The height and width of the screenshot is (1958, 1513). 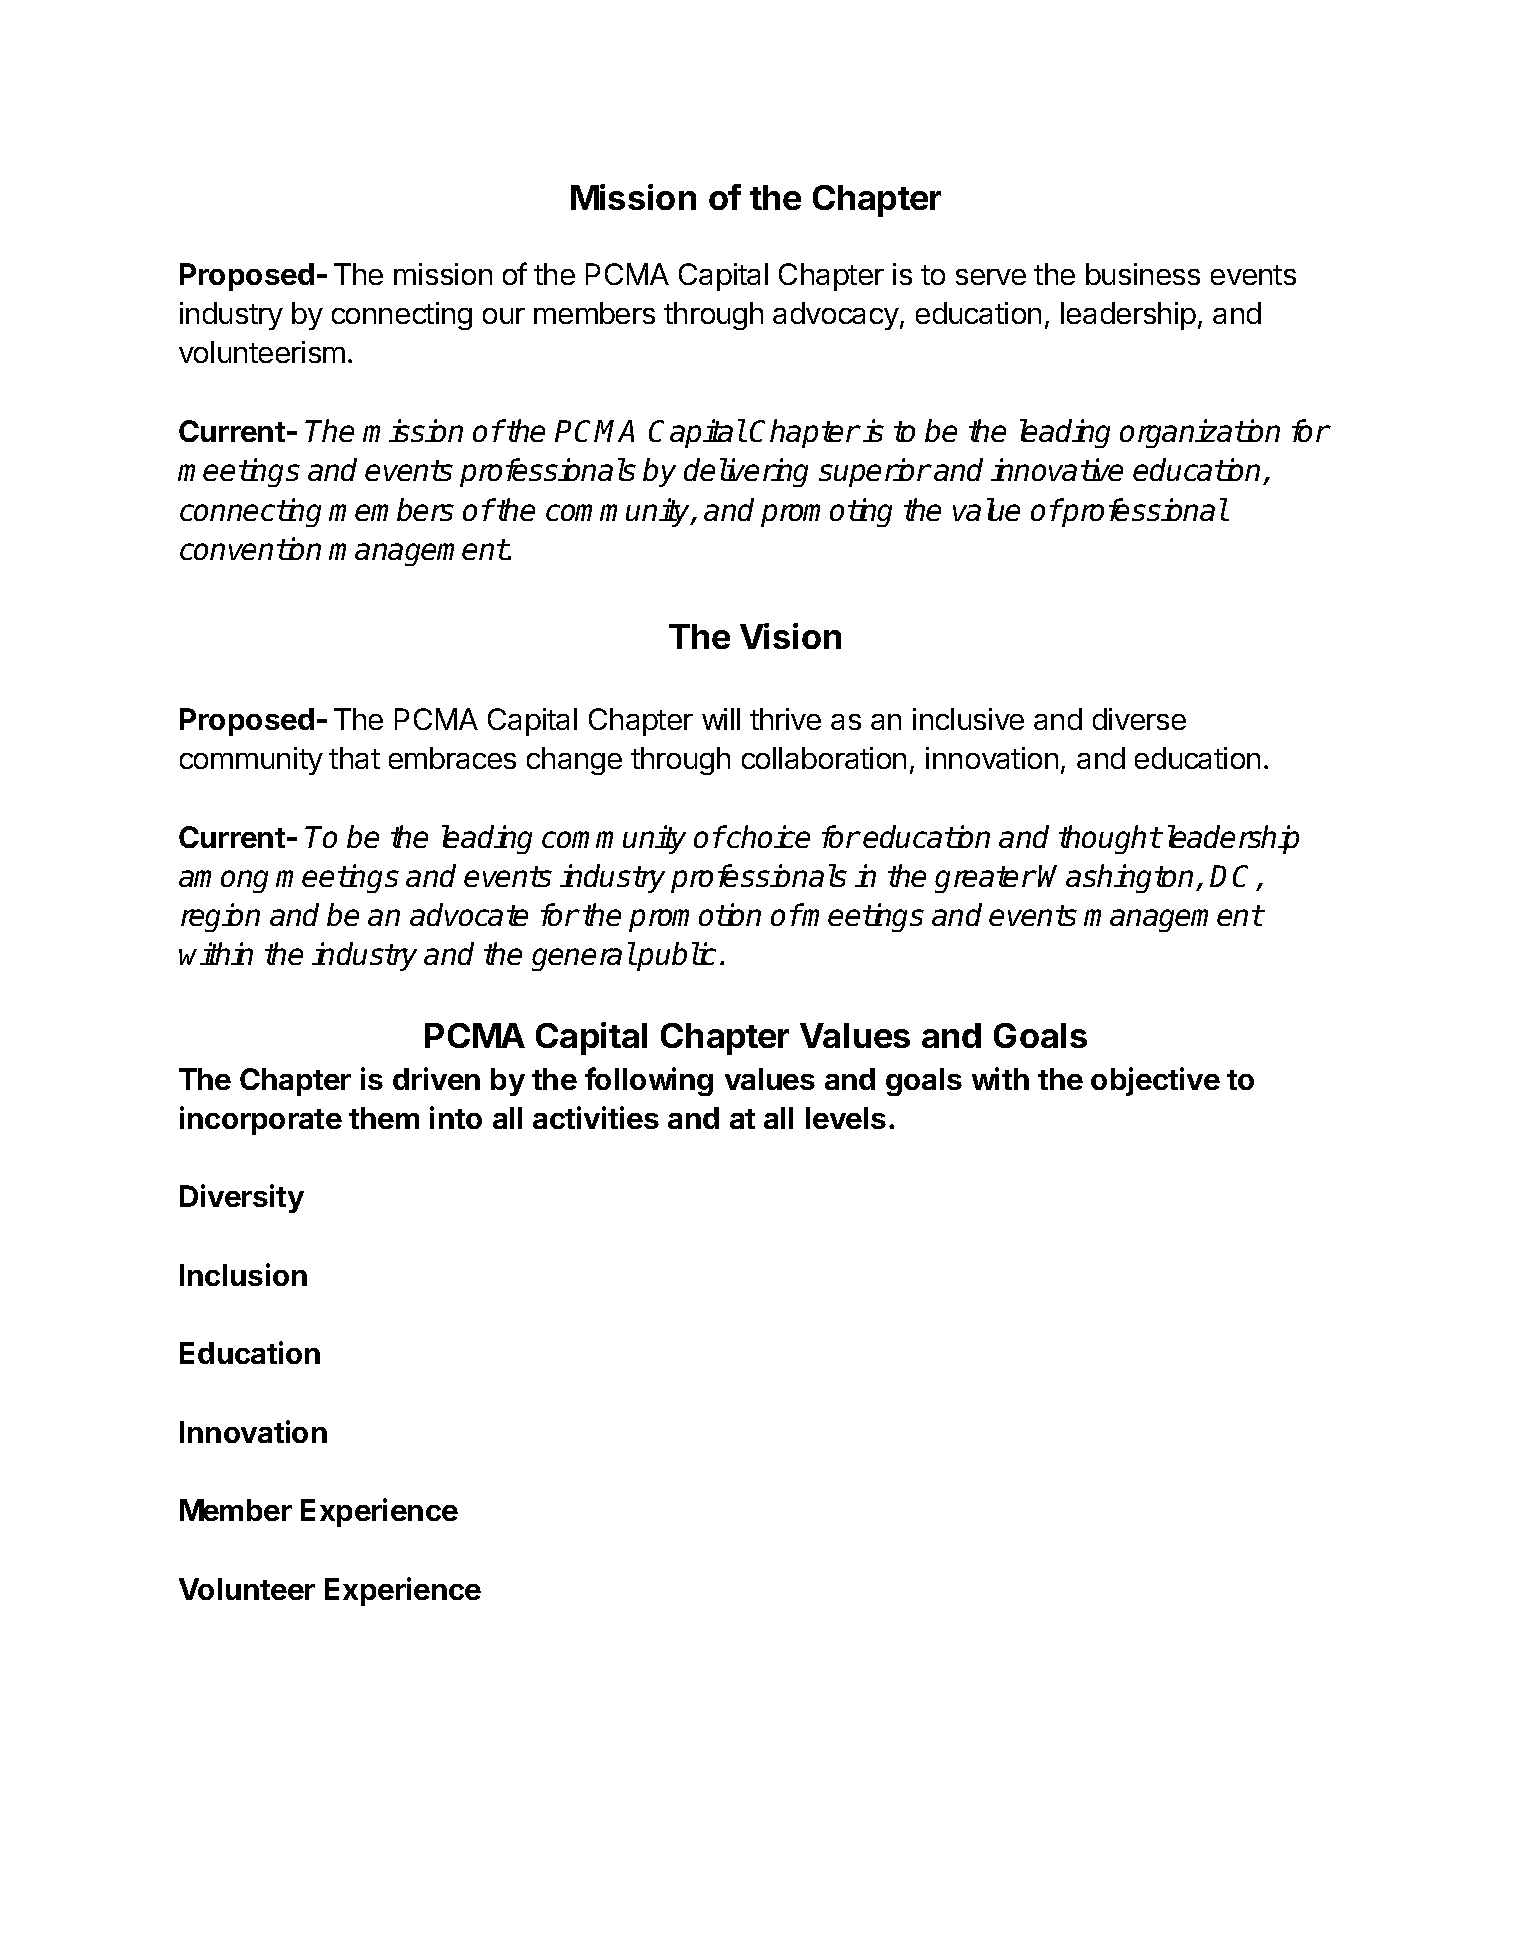 What do you see at coordinates (596, 1117) in the screenshot?
I see `activities` at bounding box center [596, 1117].
